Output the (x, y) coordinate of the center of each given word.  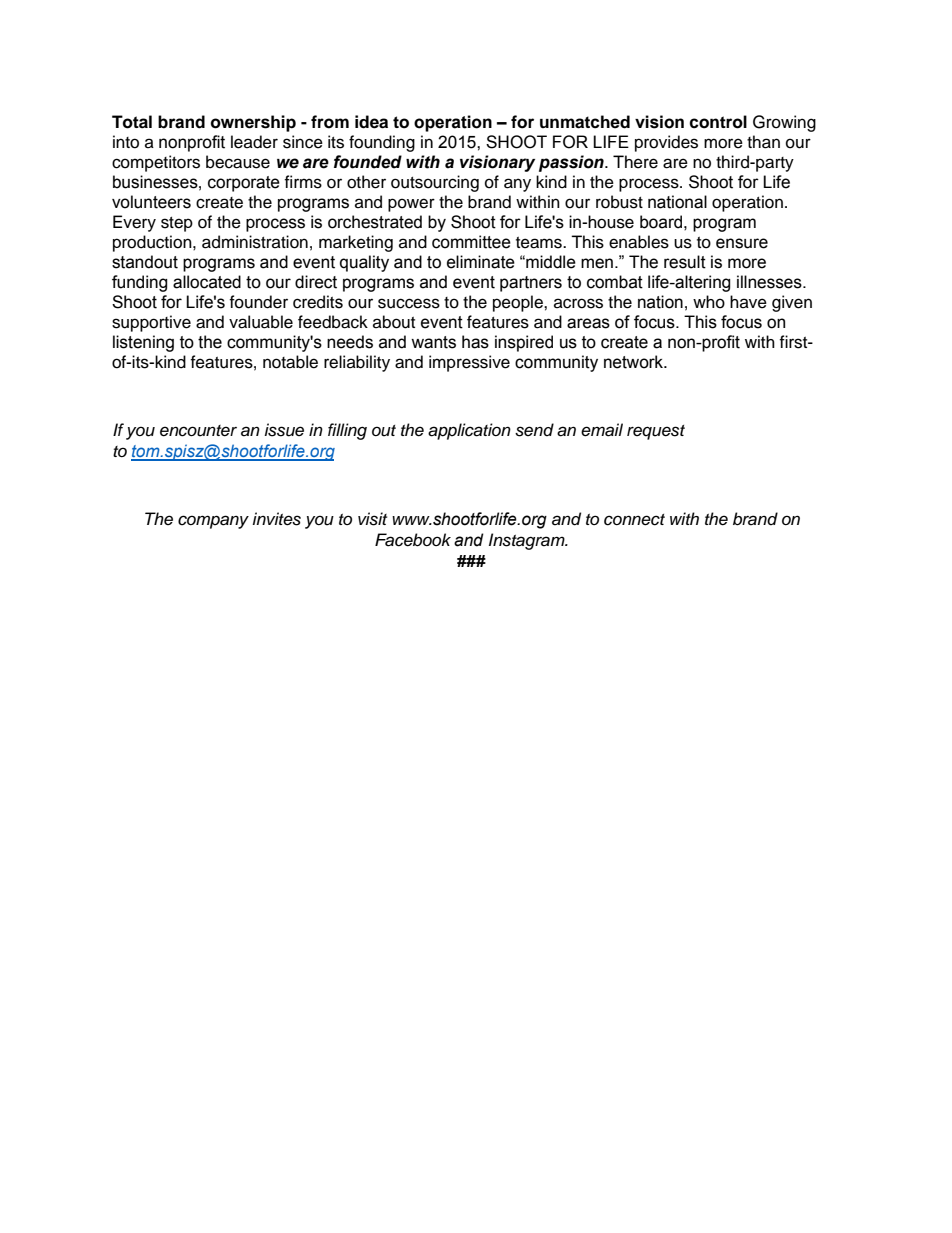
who (709, 302)
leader (254, 142)
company (213, 522)
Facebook (413, 540)
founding (382, 143)
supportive (151, 323)
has (475, 342)
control (718, 122)
